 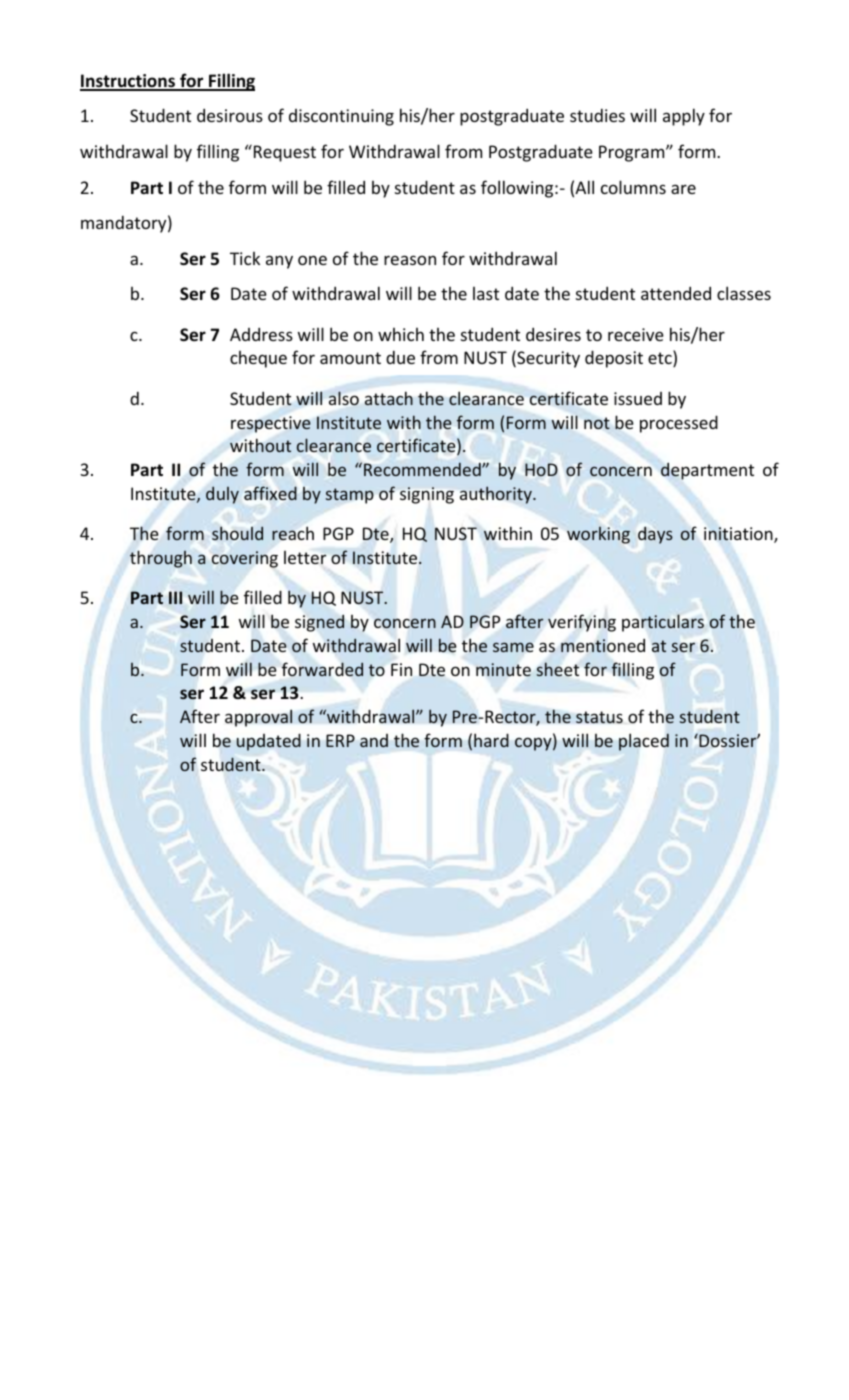 I want to click on respective, so click(x=271, y=424).
